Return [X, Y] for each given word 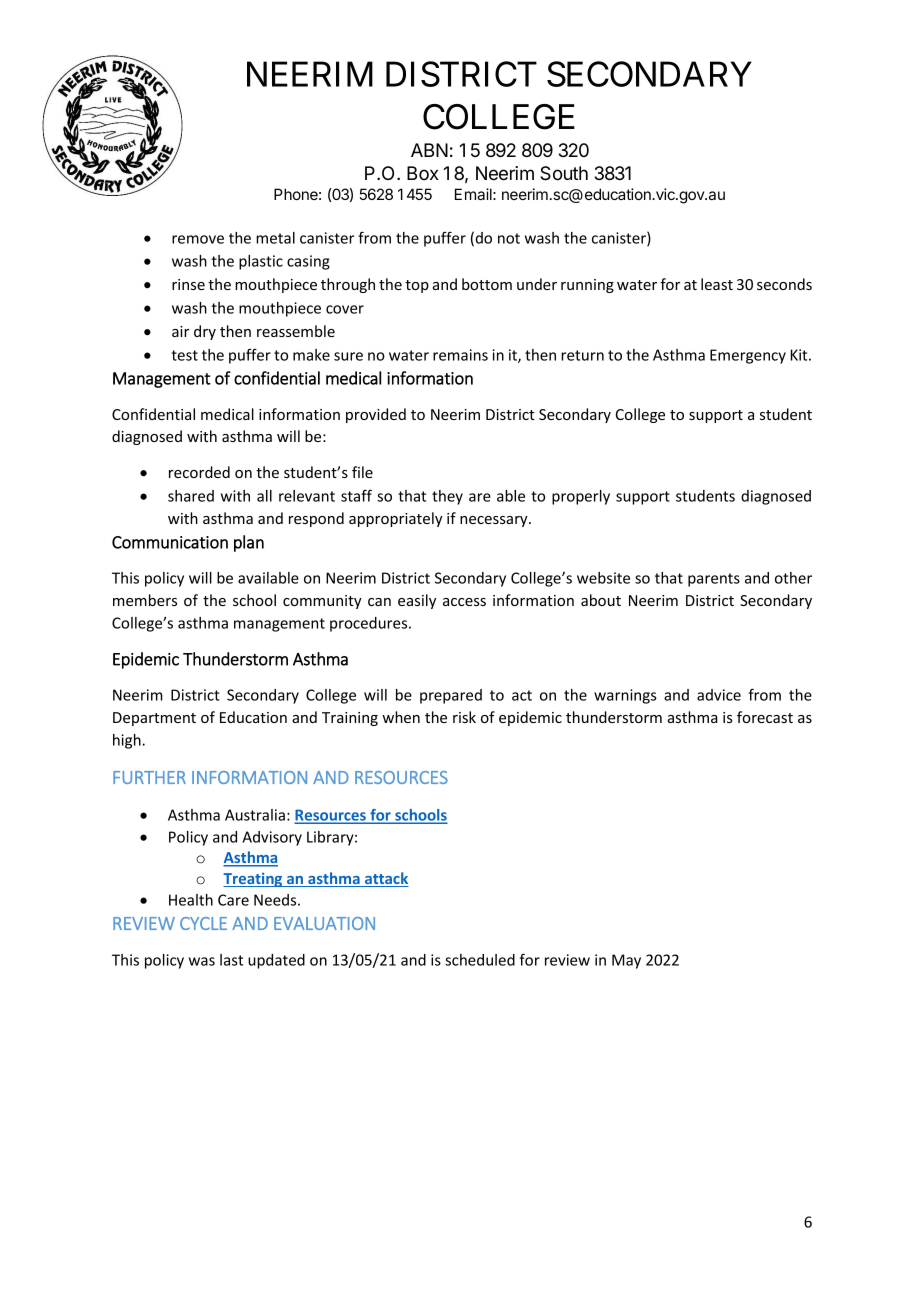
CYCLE [203, 923]
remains [460, 355]
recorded [199, 472]
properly [581, 497]
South [564, 173]
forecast [765, 717]
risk [464, 717]
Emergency [748, 356]
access [464, 602]
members [145, 600]
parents [714, 580]
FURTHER [149, 777]
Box [423, 173]
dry [205, 332]
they [447, 497]
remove [198, 239]
